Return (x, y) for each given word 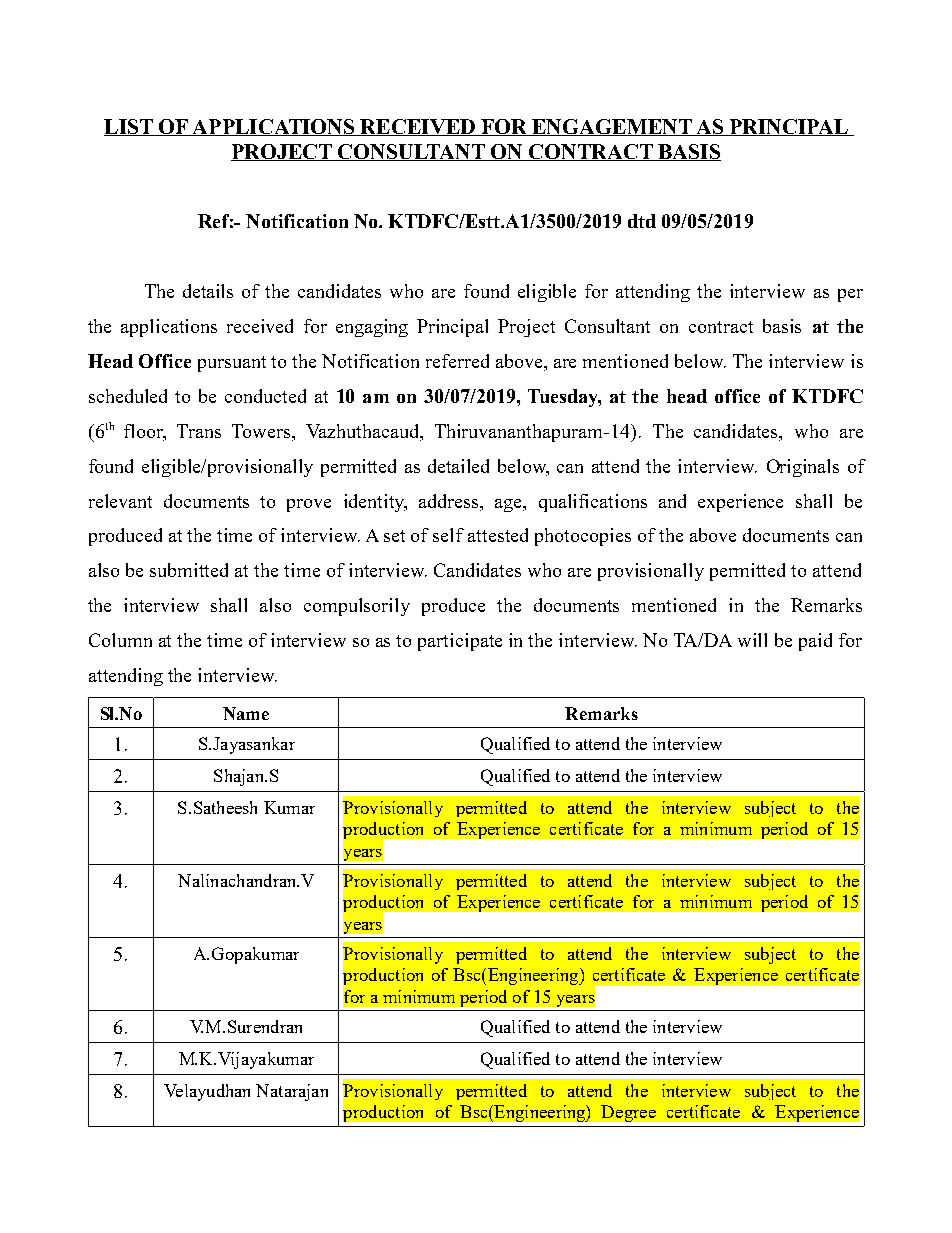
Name (246, 713)
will (752, 640)
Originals (803, 468)
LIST (130, 127)
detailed (458, 466)
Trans (199, 431)
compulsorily (357, 607)
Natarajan (292, 1092)
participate (460, 642)
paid (815, 642)
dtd (642, 221)
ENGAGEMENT (612, 127)
